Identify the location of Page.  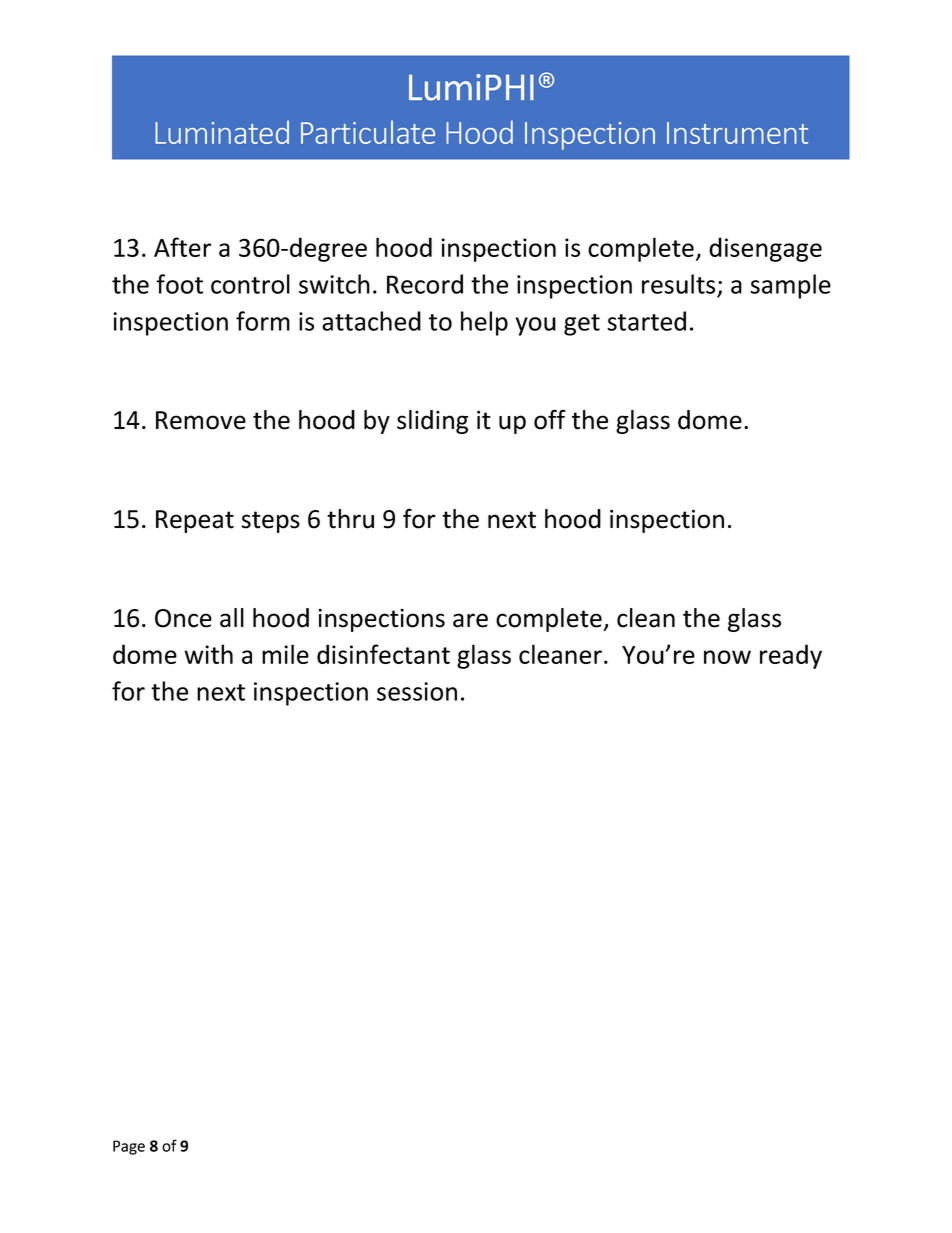
(129, 1147).
